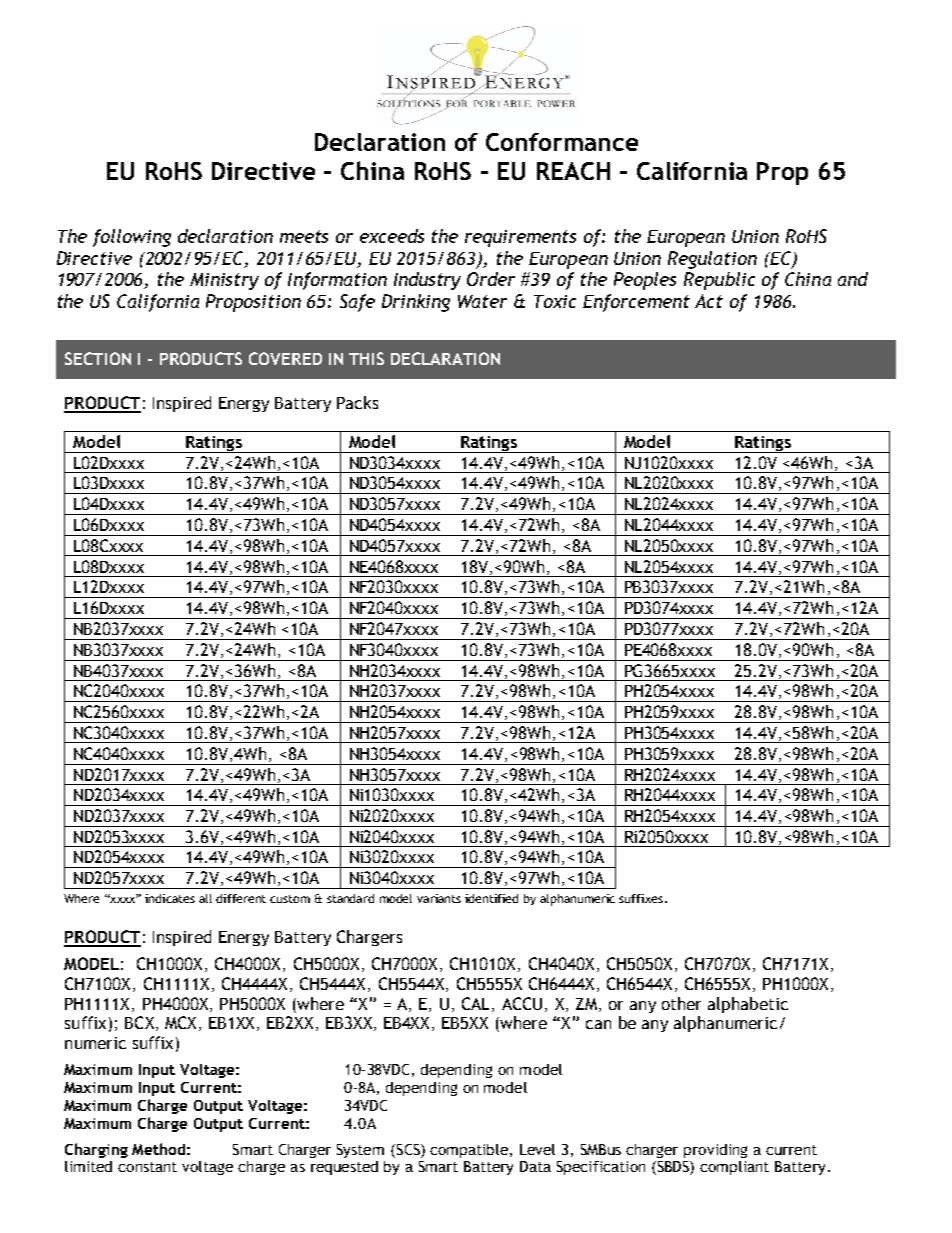 The height and width of the page is (1233, 952). What do you see at coordinates (132, 238) in the page?
I see `following` at bounding box center [132, 238].
